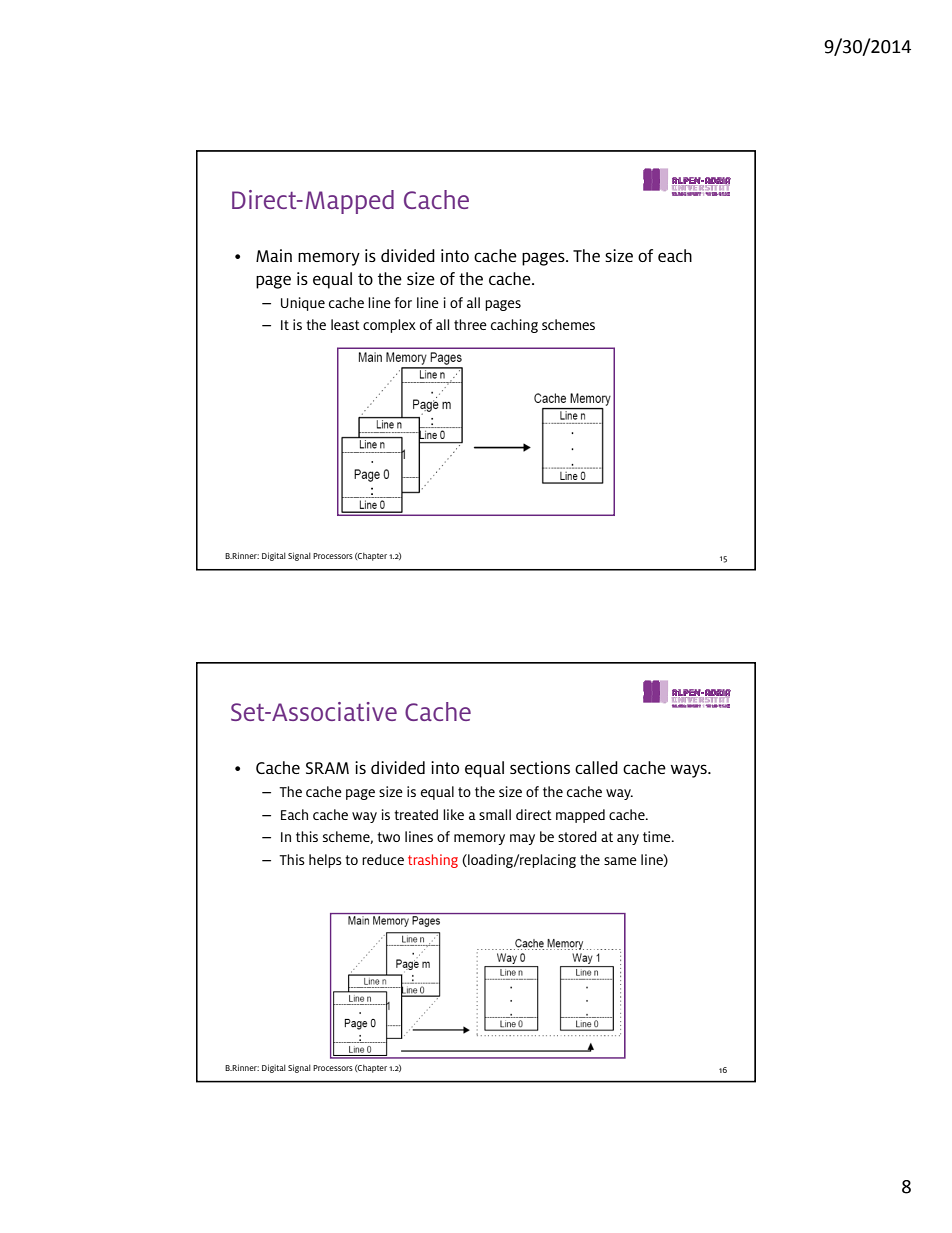 The image size is (952, 1233). I want to click on SRAM, so click(327, 768).
